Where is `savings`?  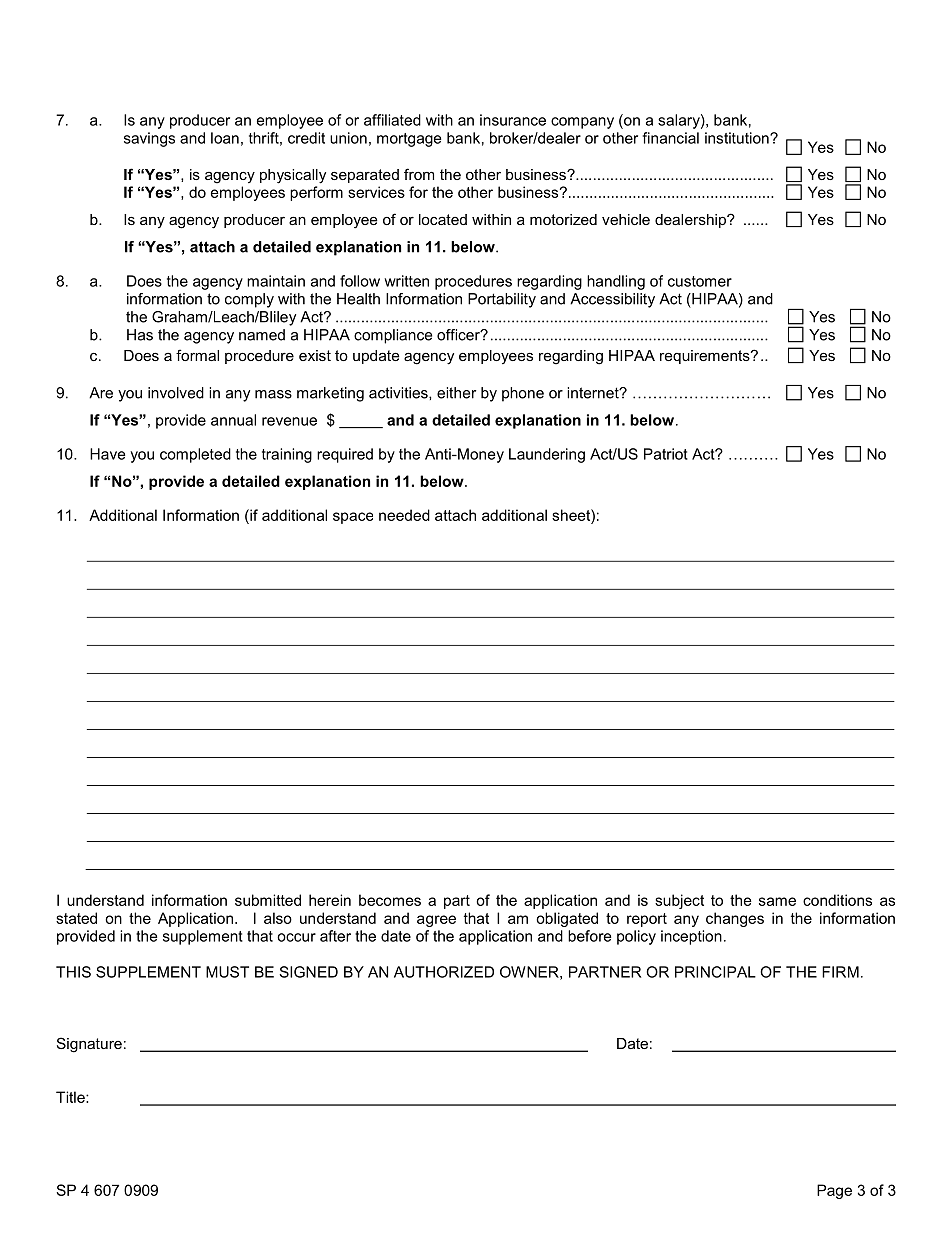 savings is located at coordinates (149, 139).
